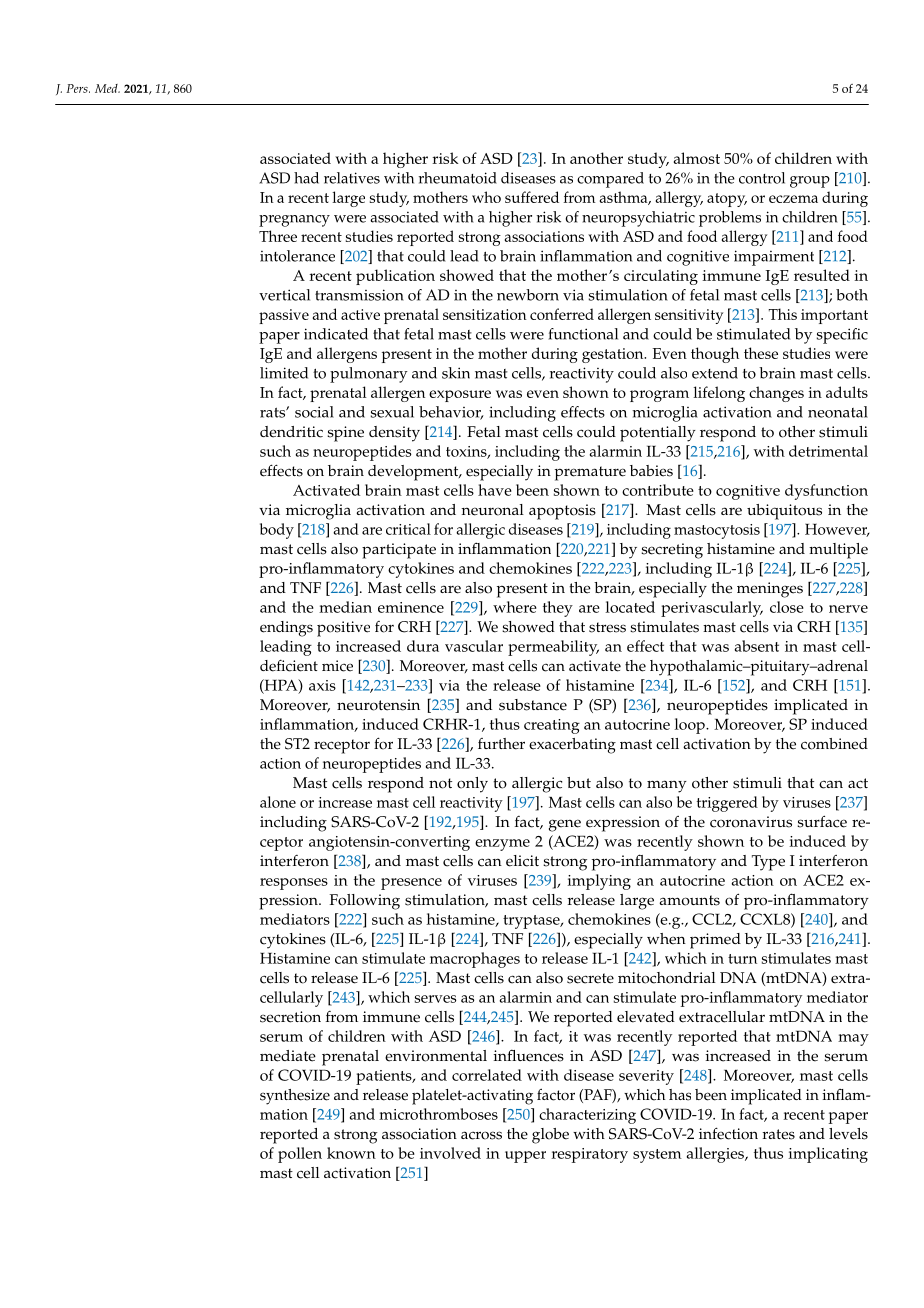  I want to click on relatives, so click(352, 178).
